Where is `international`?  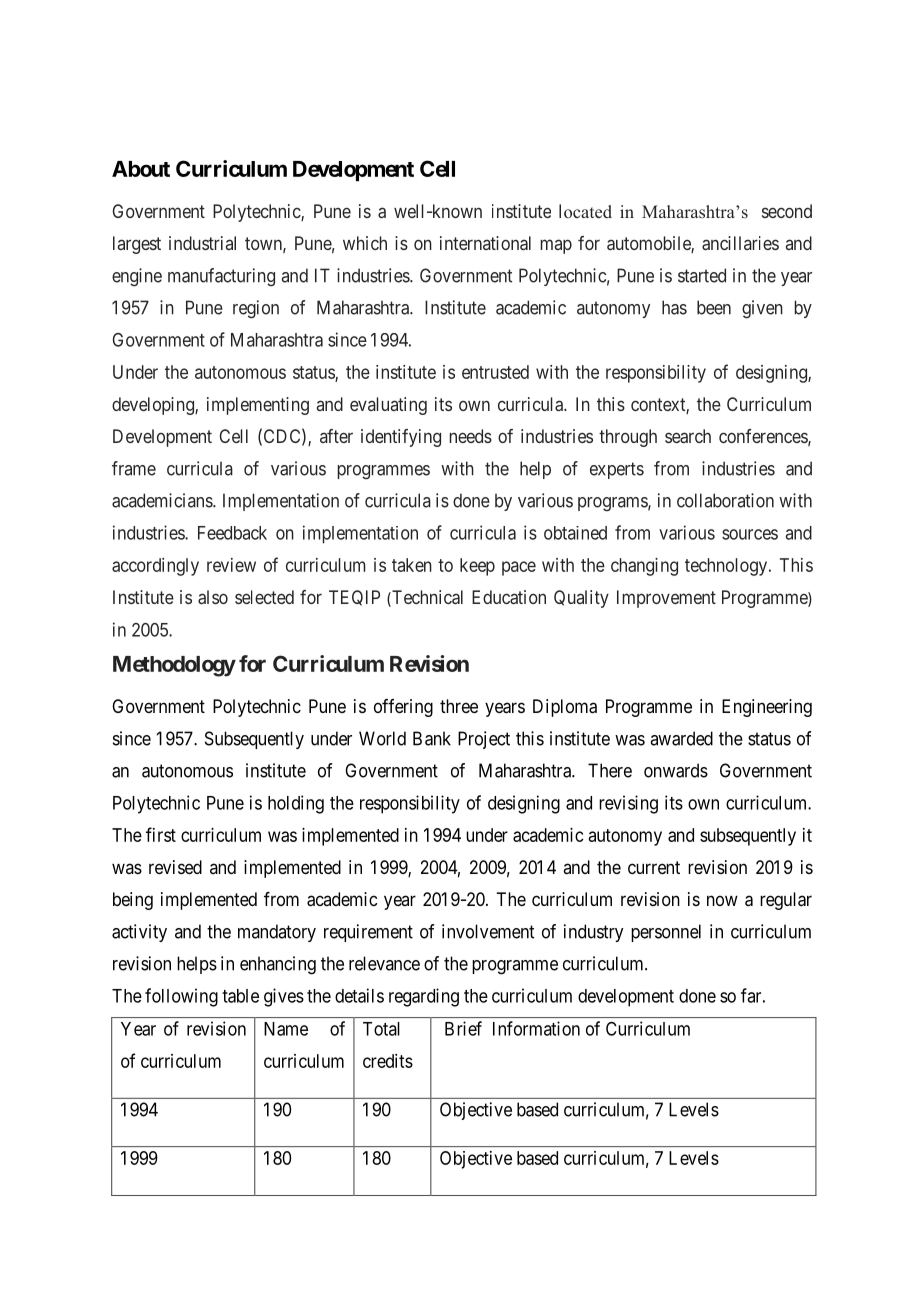 international is located at coordinates (485, 243).
